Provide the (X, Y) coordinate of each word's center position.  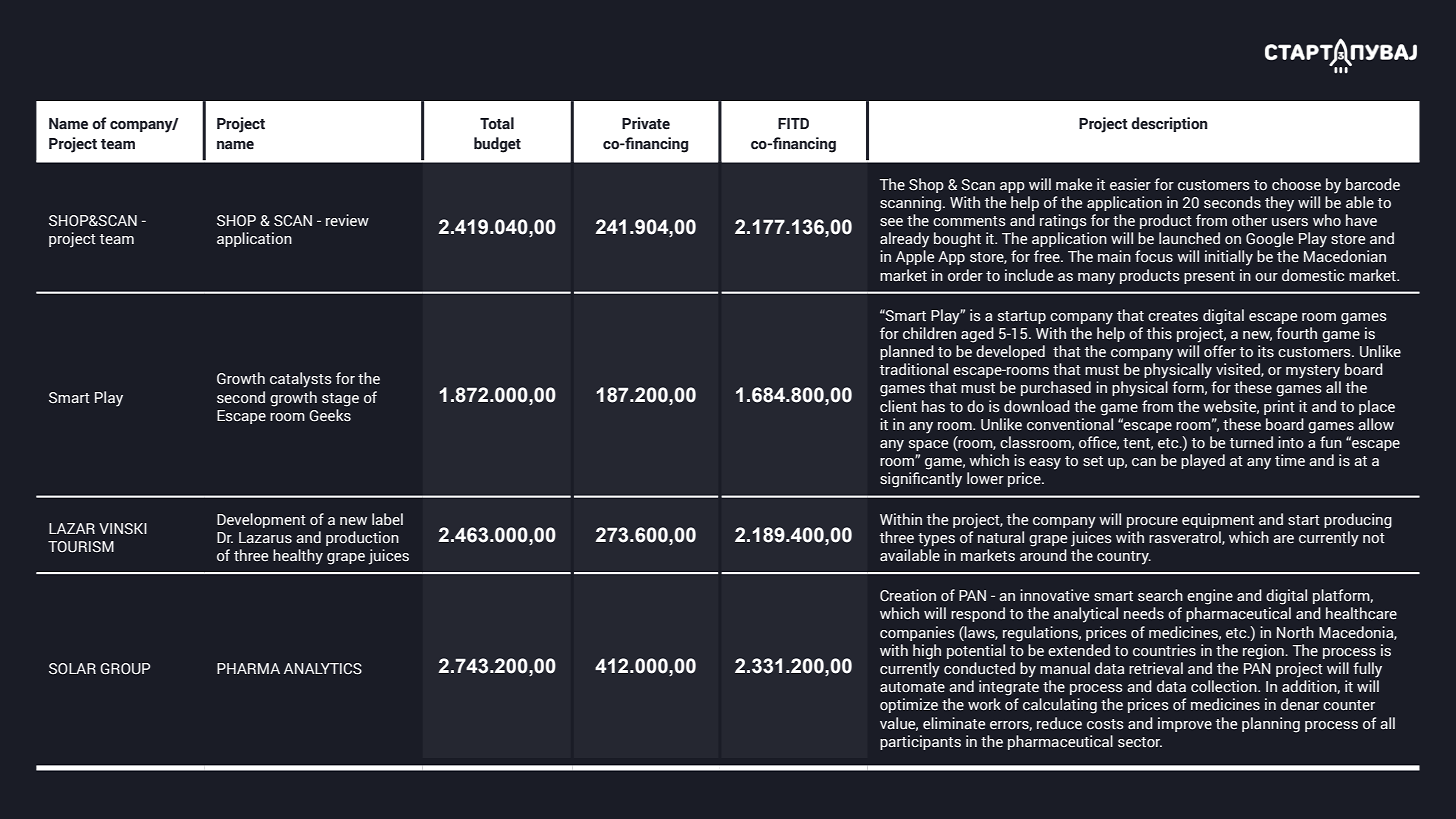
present (1209, 277)
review (347, 220)
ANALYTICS (323, 669)
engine (1210, 597)
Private (646, 123)
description (1169, 124)
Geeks (330, 415)
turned (1251, 442)
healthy (298, 557)
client (898, 406)
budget (497, 145)
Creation (908, 595)
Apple (915, 257)
